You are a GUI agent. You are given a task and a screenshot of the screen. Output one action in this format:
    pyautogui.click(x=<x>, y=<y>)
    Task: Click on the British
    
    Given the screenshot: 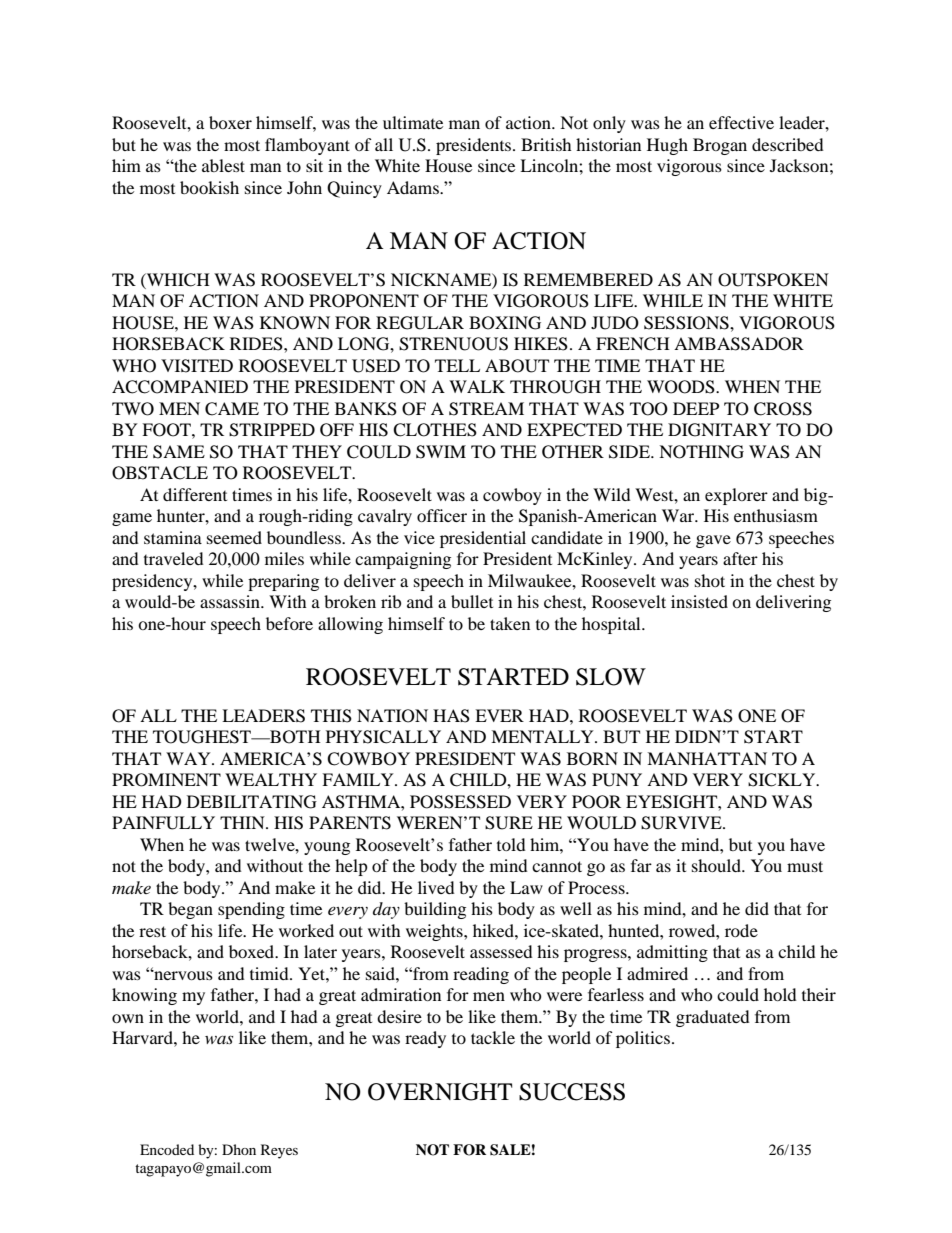 What is the action you would take?
    pyautogui.click(x=546, y=144)
